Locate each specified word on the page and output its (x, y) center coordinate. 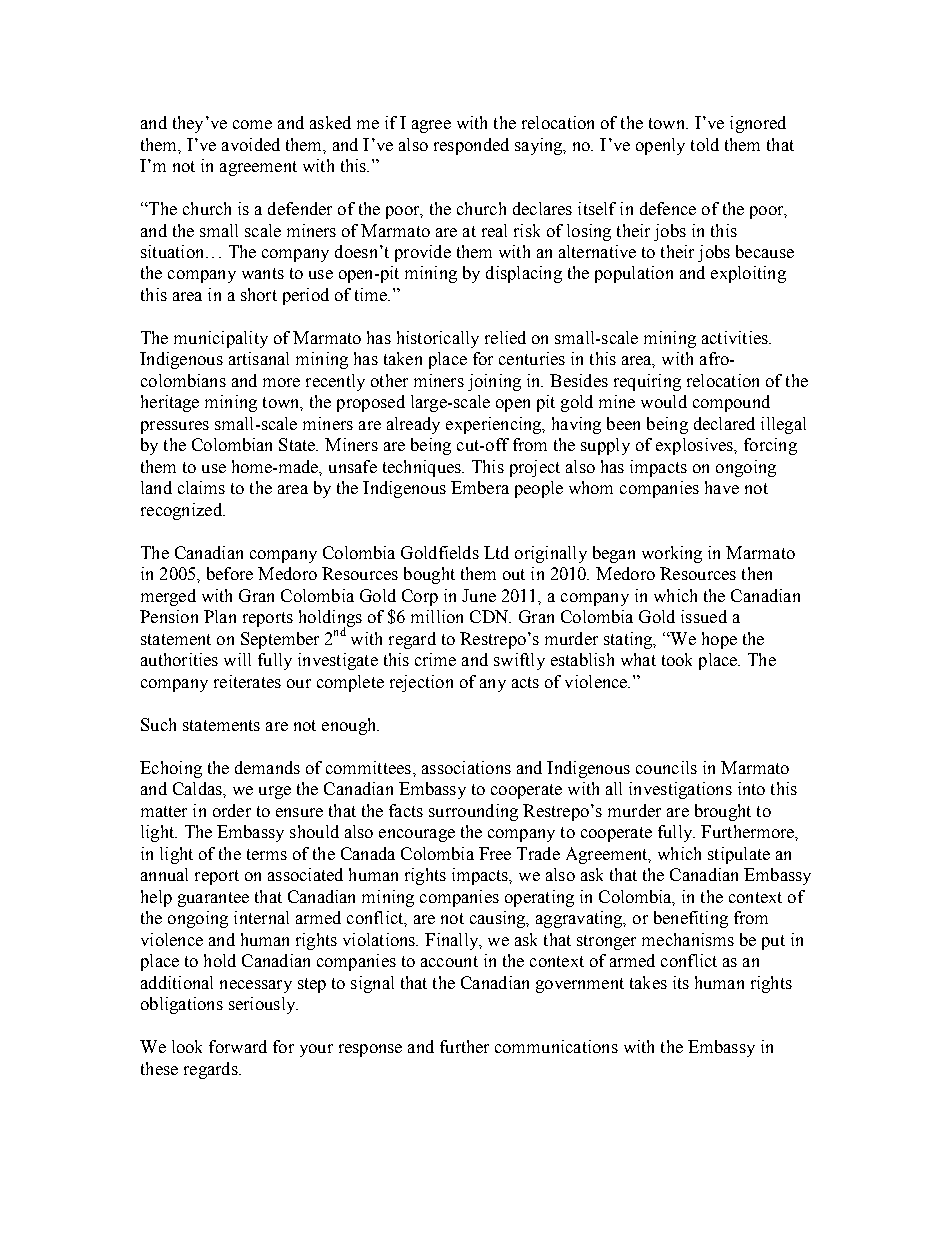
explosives (695, 446)
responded (471, 146)
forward (238, 1046)
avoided (251, 144)
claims (201, 487)
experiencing (495, 425)
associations (466, 767)
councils (666, 767)
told (705, 144)
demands (267, 767)
